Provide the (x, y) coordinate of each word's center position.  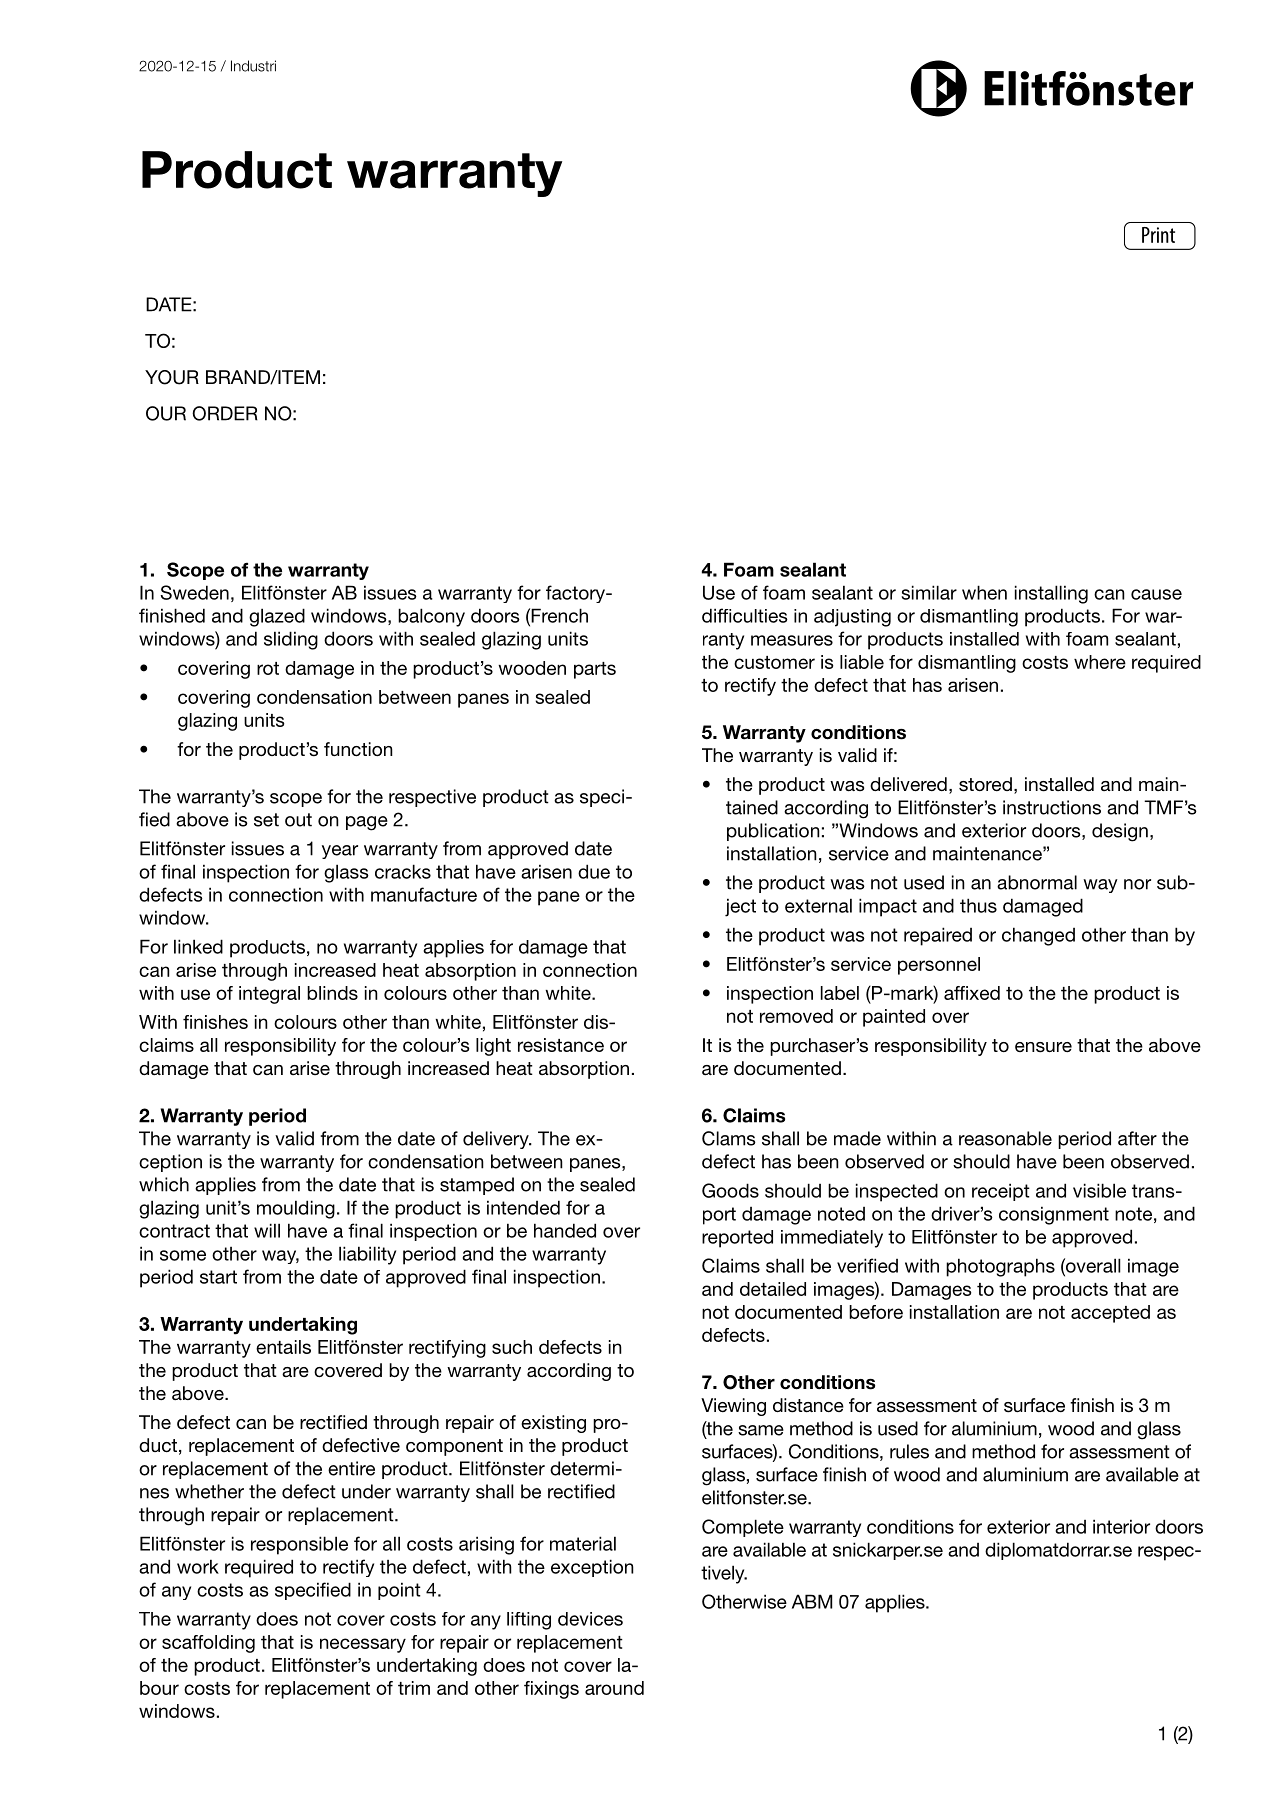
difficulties (745, 615)
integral (269, 995)
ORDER (225, 413)
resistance (561, 1045)
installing (1051, 594)
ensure (1043, 1047)
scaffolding (208, 1644)
